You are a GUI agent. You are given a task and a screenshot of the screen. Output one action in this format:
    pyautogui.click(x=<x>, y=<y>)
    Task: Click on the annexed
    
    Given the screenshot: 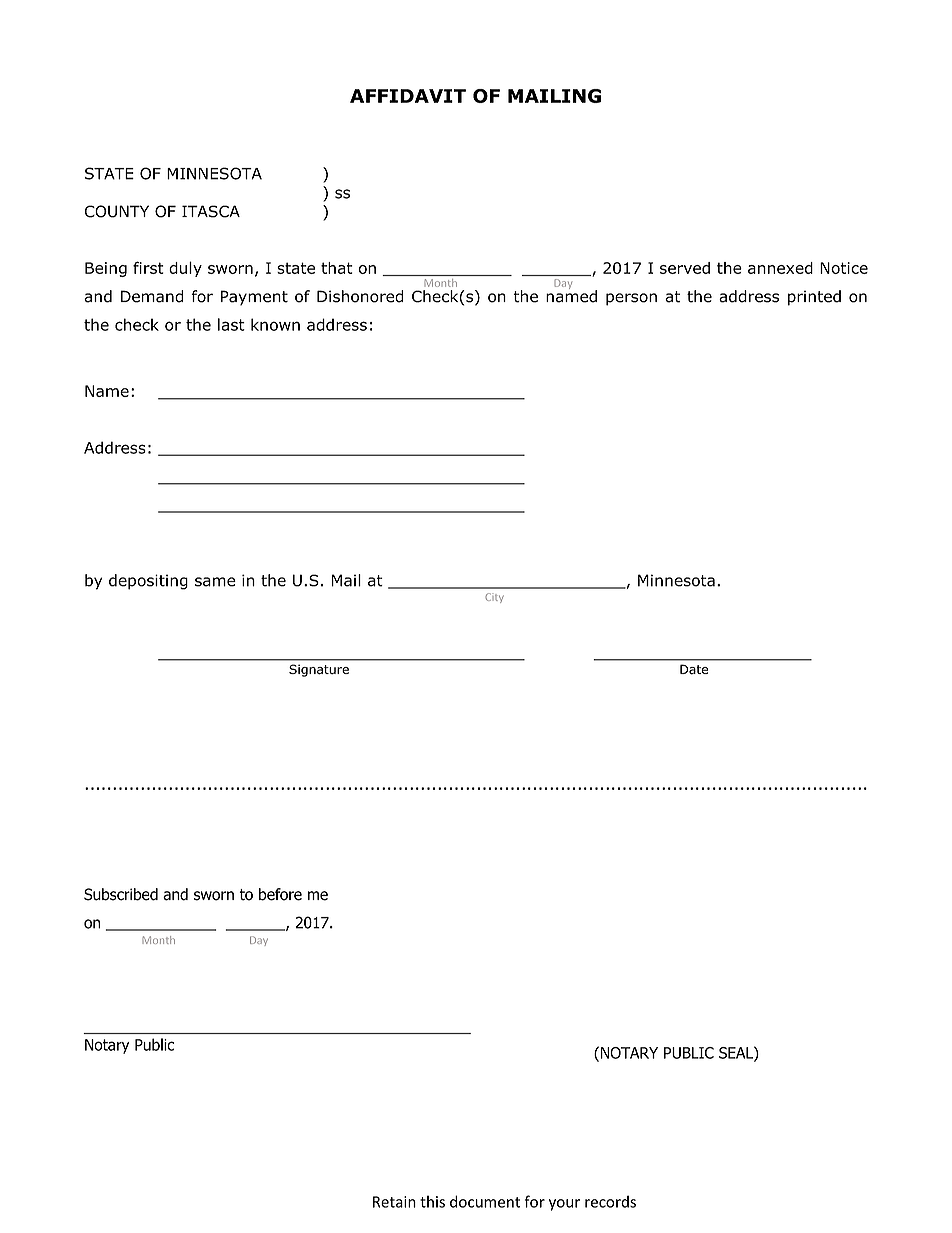 What is the action you would take?
    pyautogui.click(x=780, y=268)
